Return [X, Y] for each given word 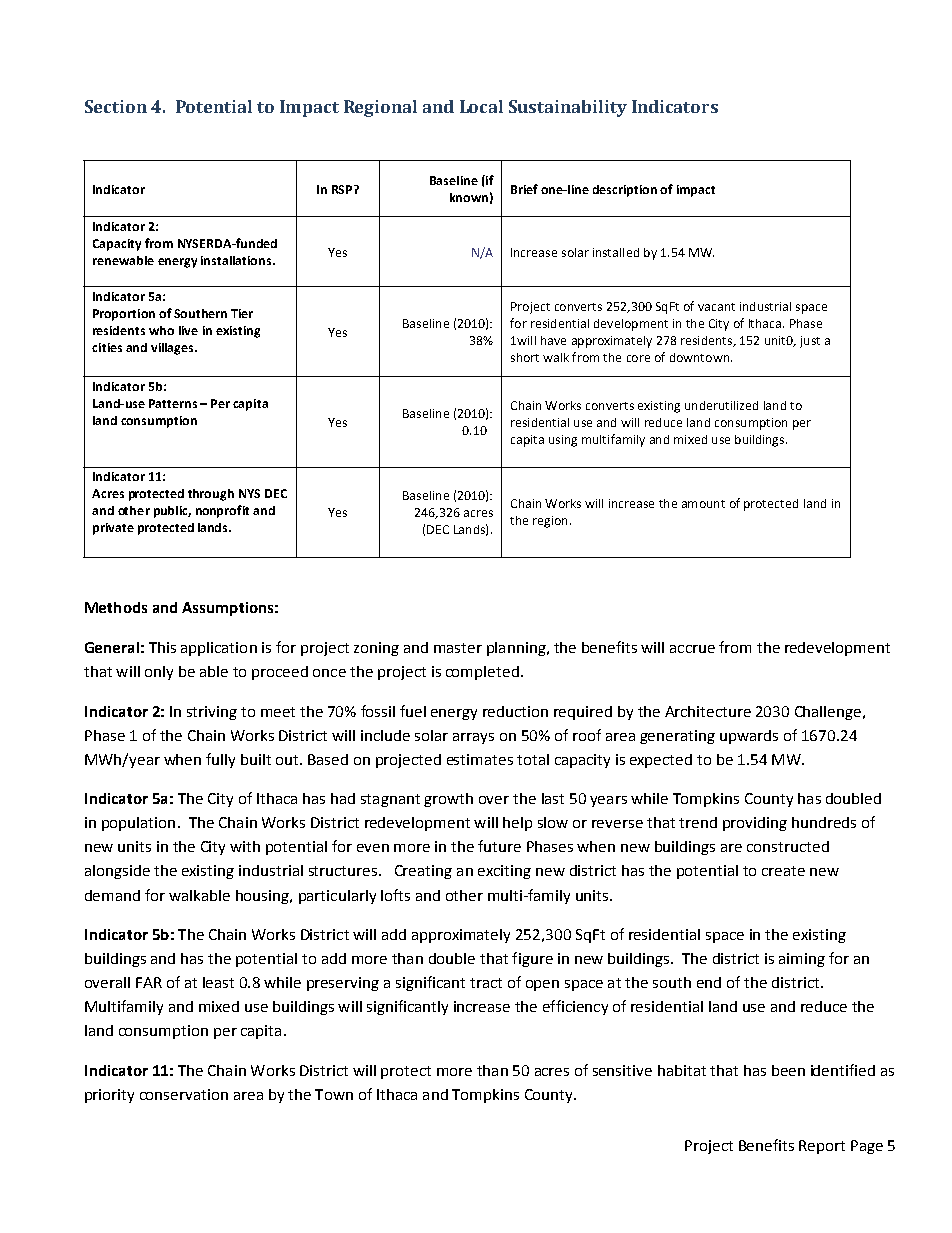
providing [755, 824]
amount [703, 504]
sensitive [622, 1070]
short [525, 357]
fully [220, 760]
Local [481, 106]
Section [116, 106]
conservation [184, 1094]
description [625, 191]
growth [448, 800]
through [211, 495]
